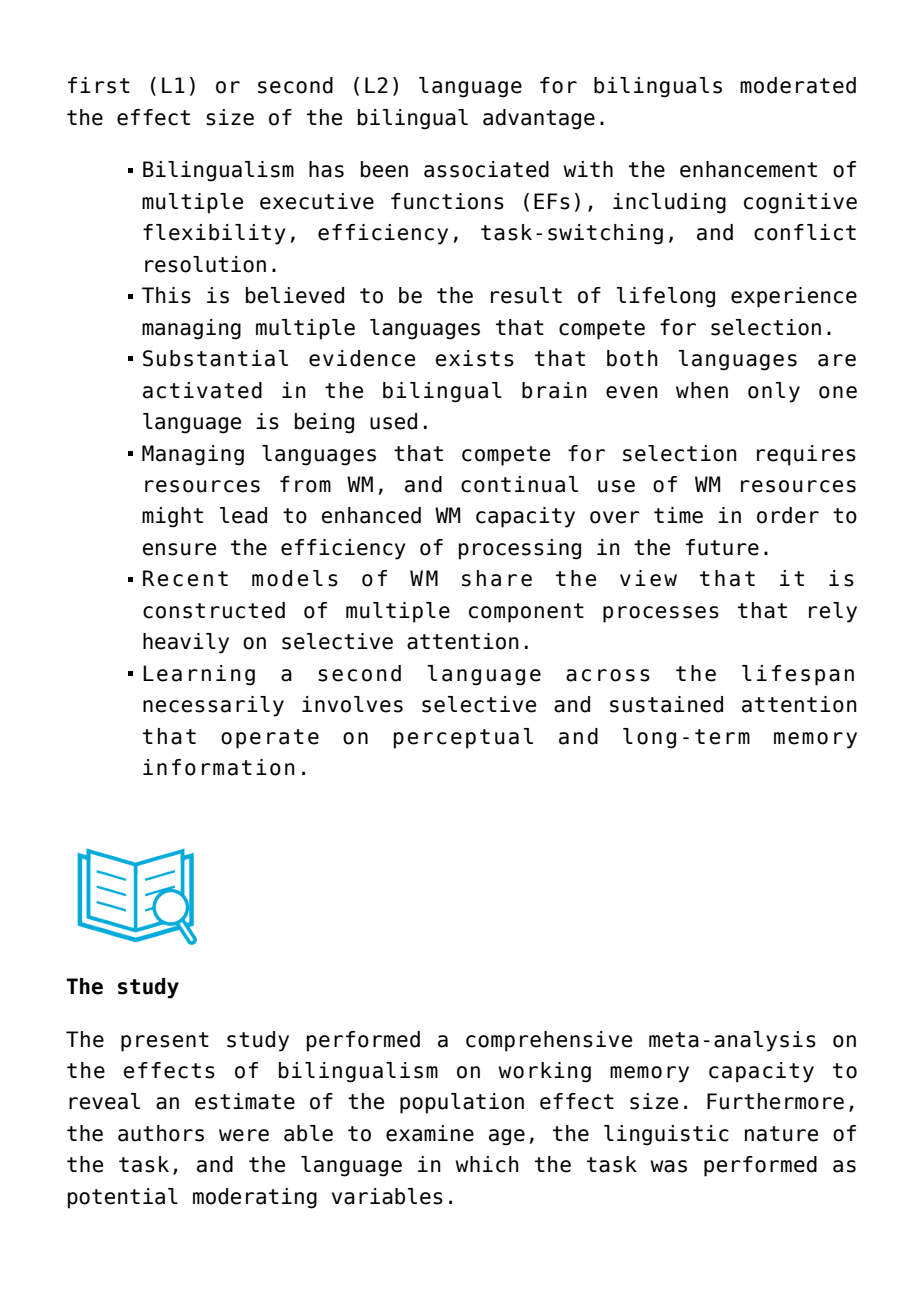  I want to click on first, so click(99, 85).
